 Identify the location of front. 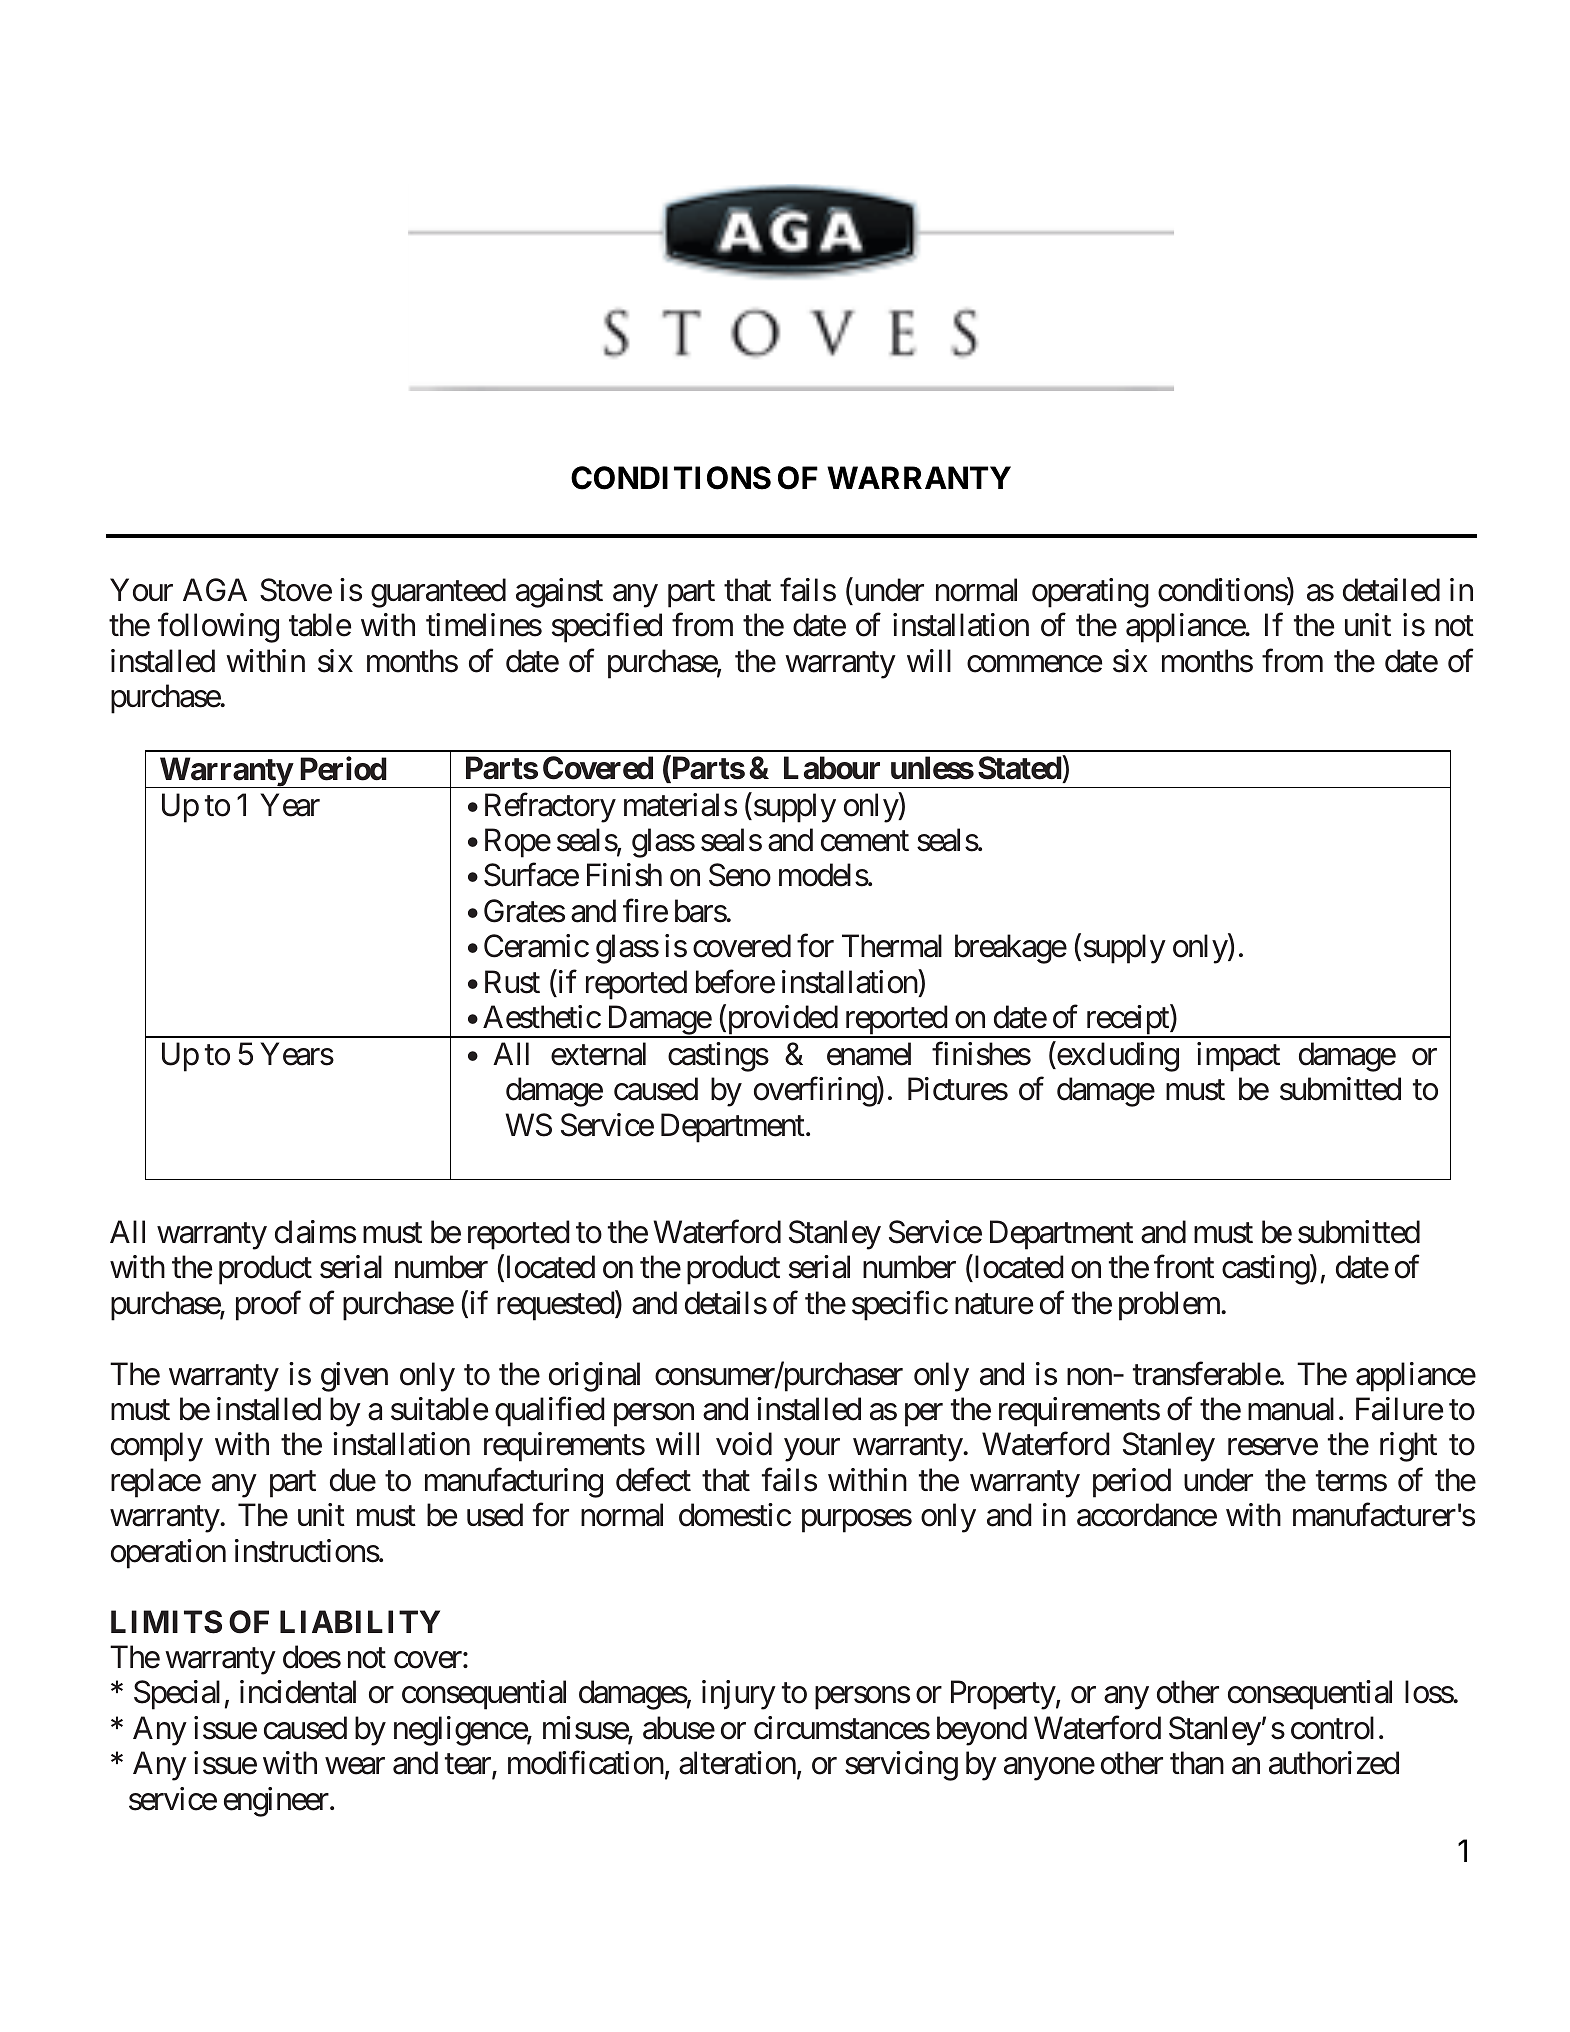
(1184, 1267).
